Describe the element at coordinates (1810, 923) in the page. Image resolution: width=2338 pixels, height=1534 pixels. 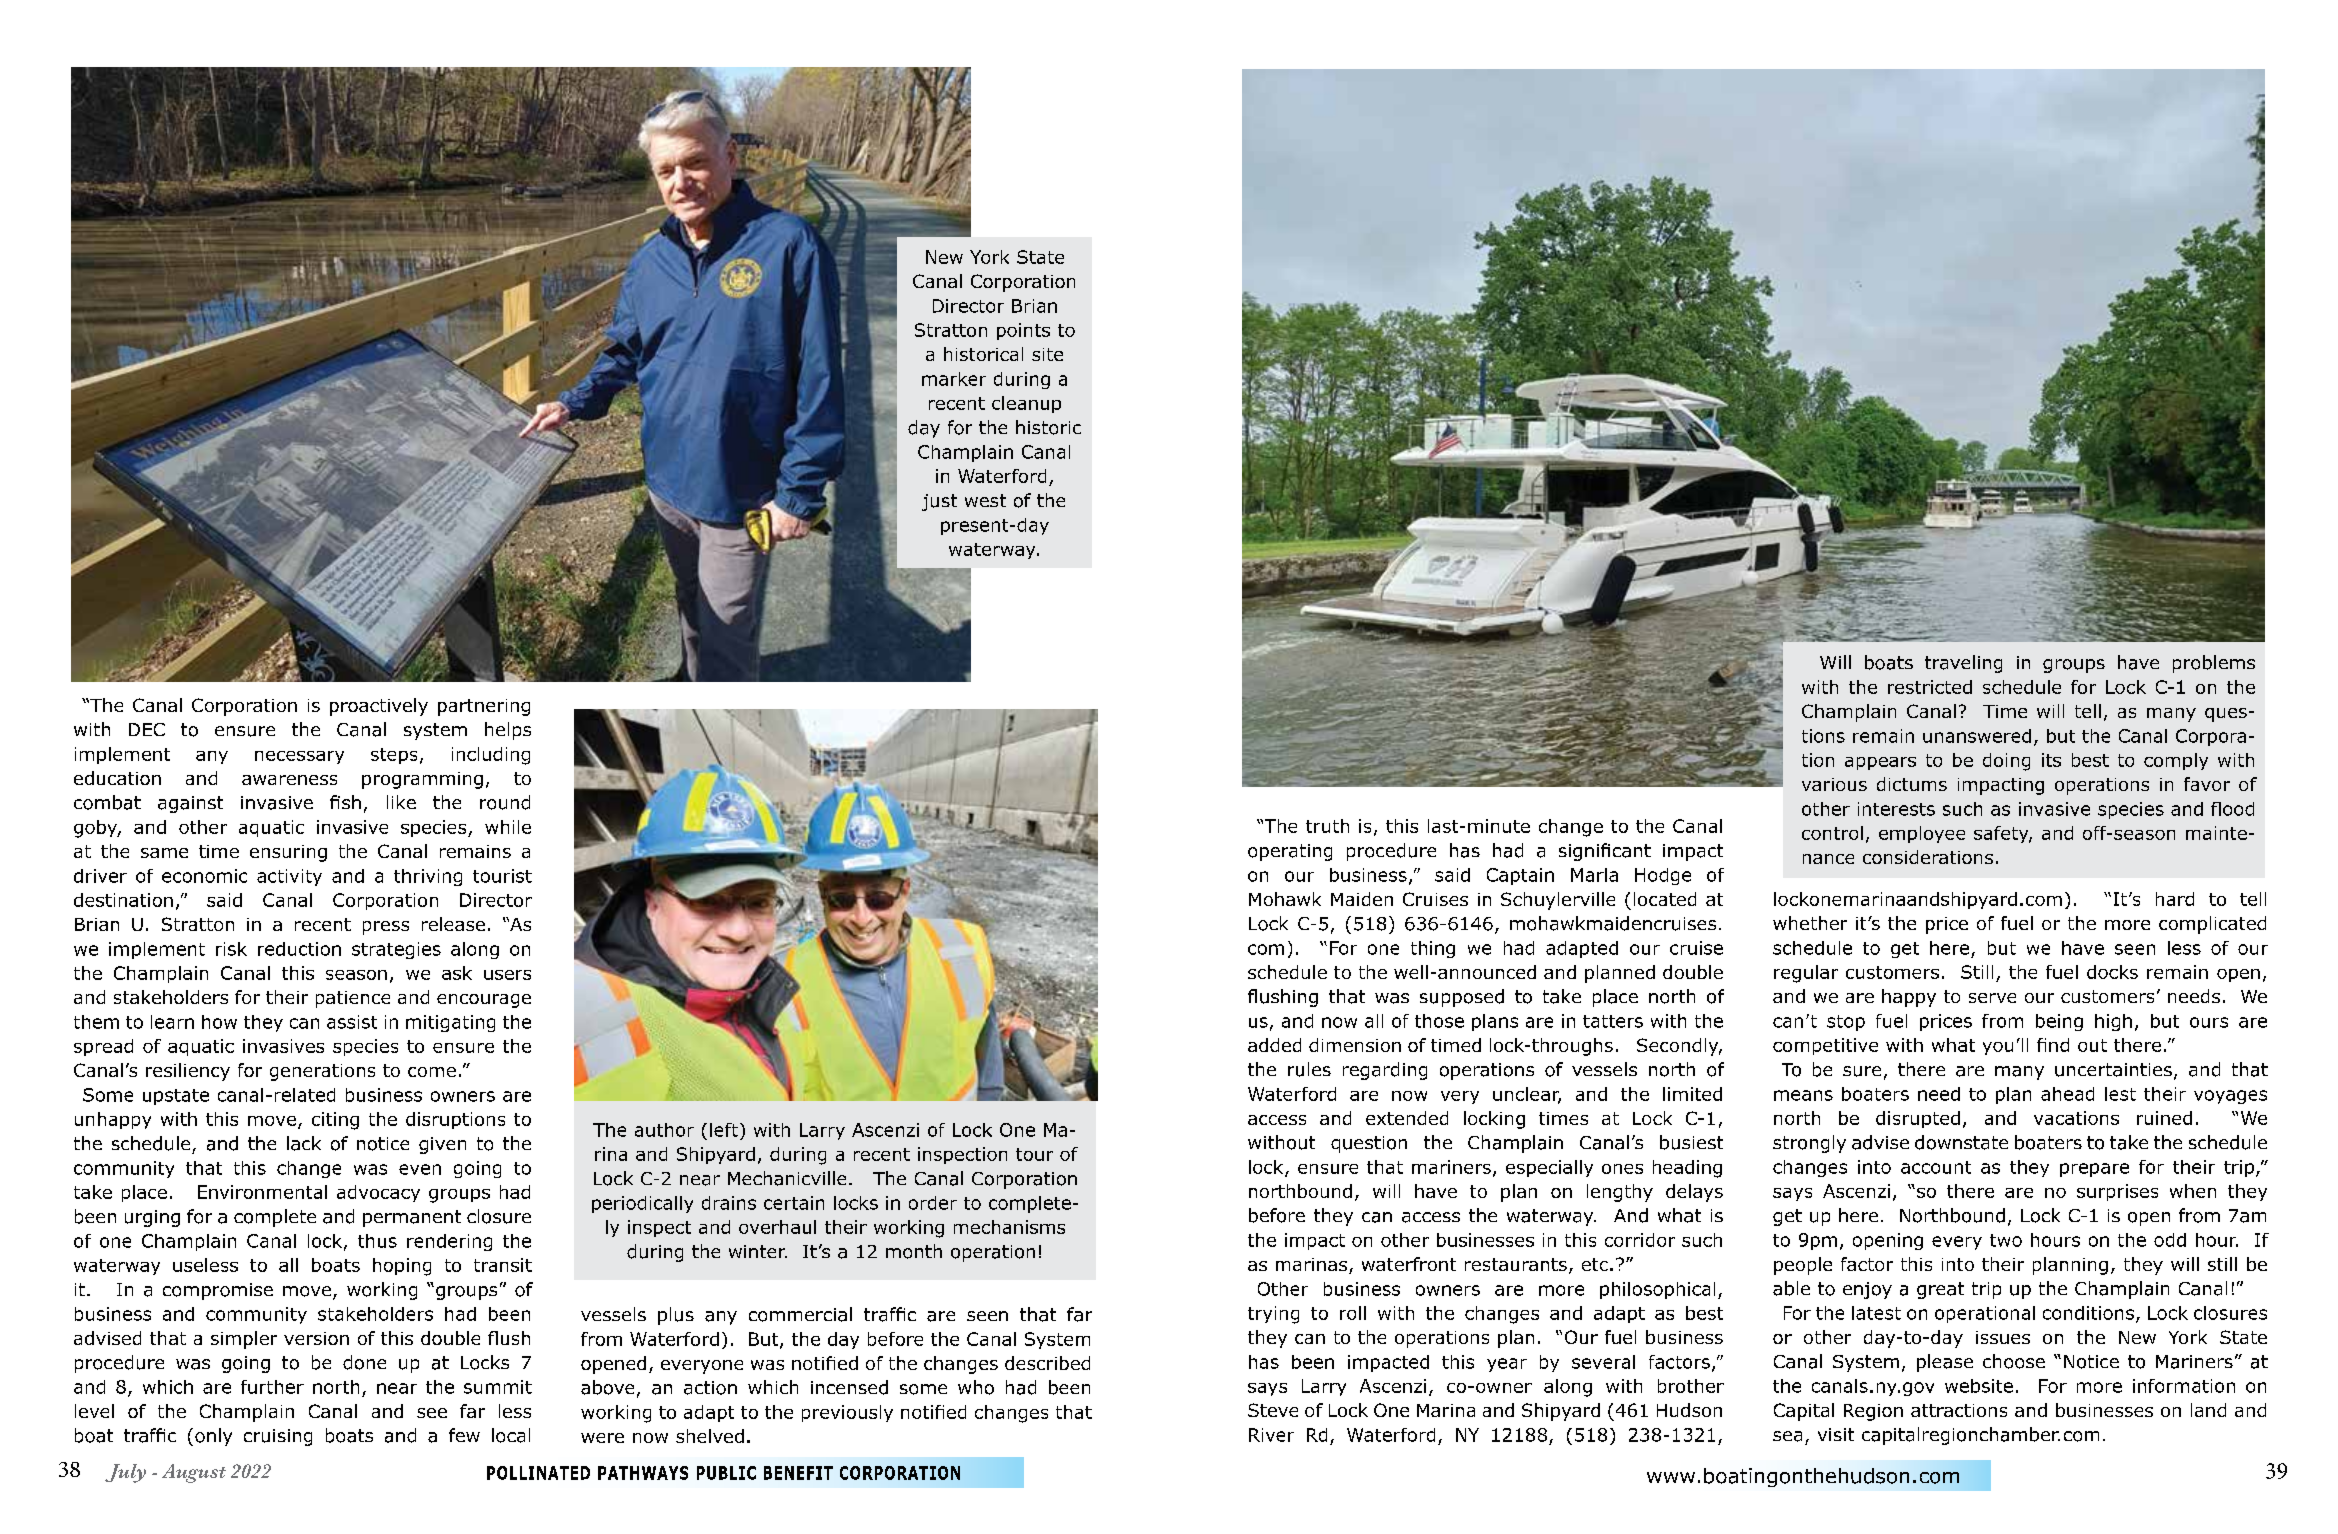
I see `whether` at that location.
